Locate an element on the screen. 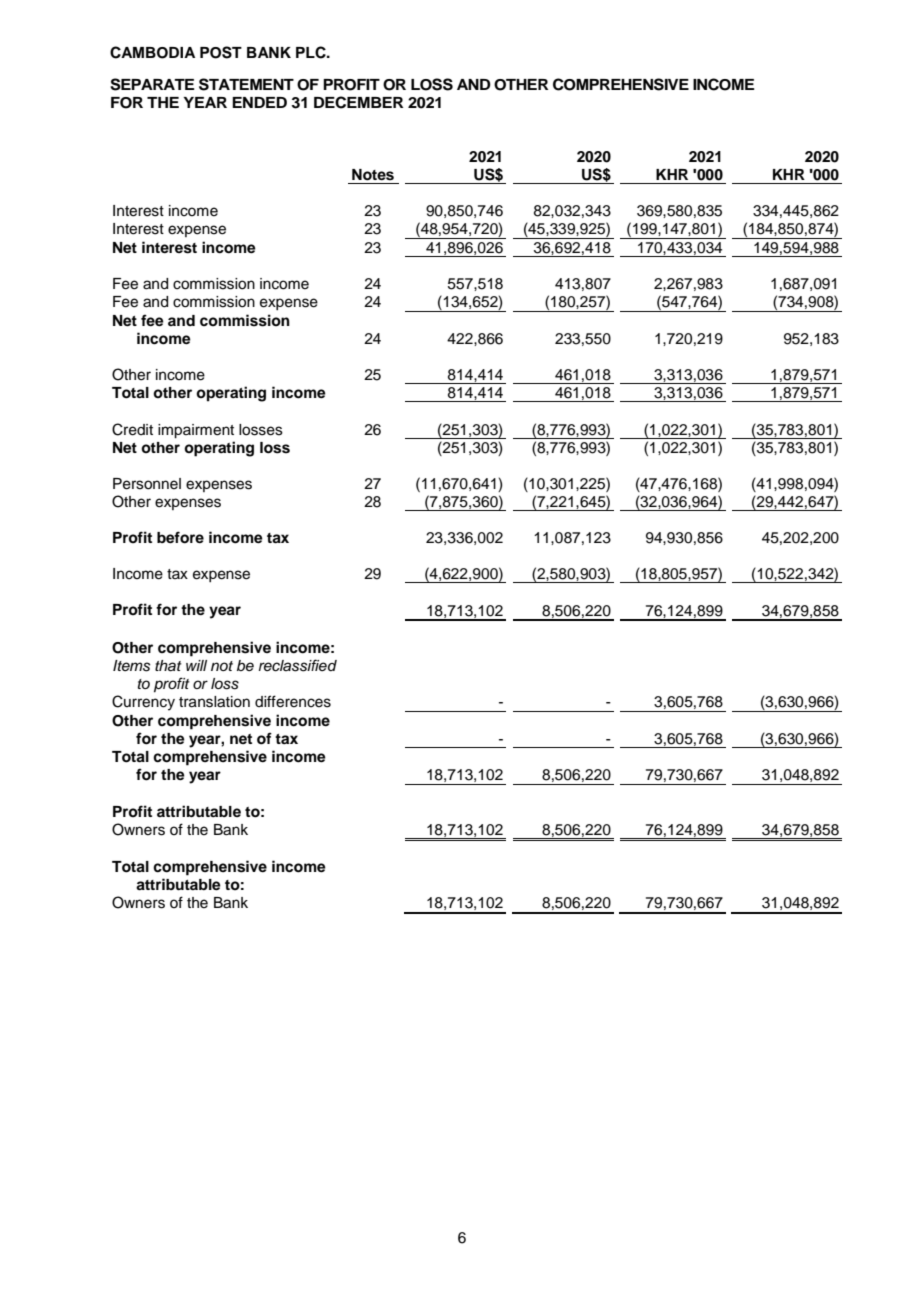 This screenshot has width=924, height=1308. translation is located at coordinates (214, 702).
